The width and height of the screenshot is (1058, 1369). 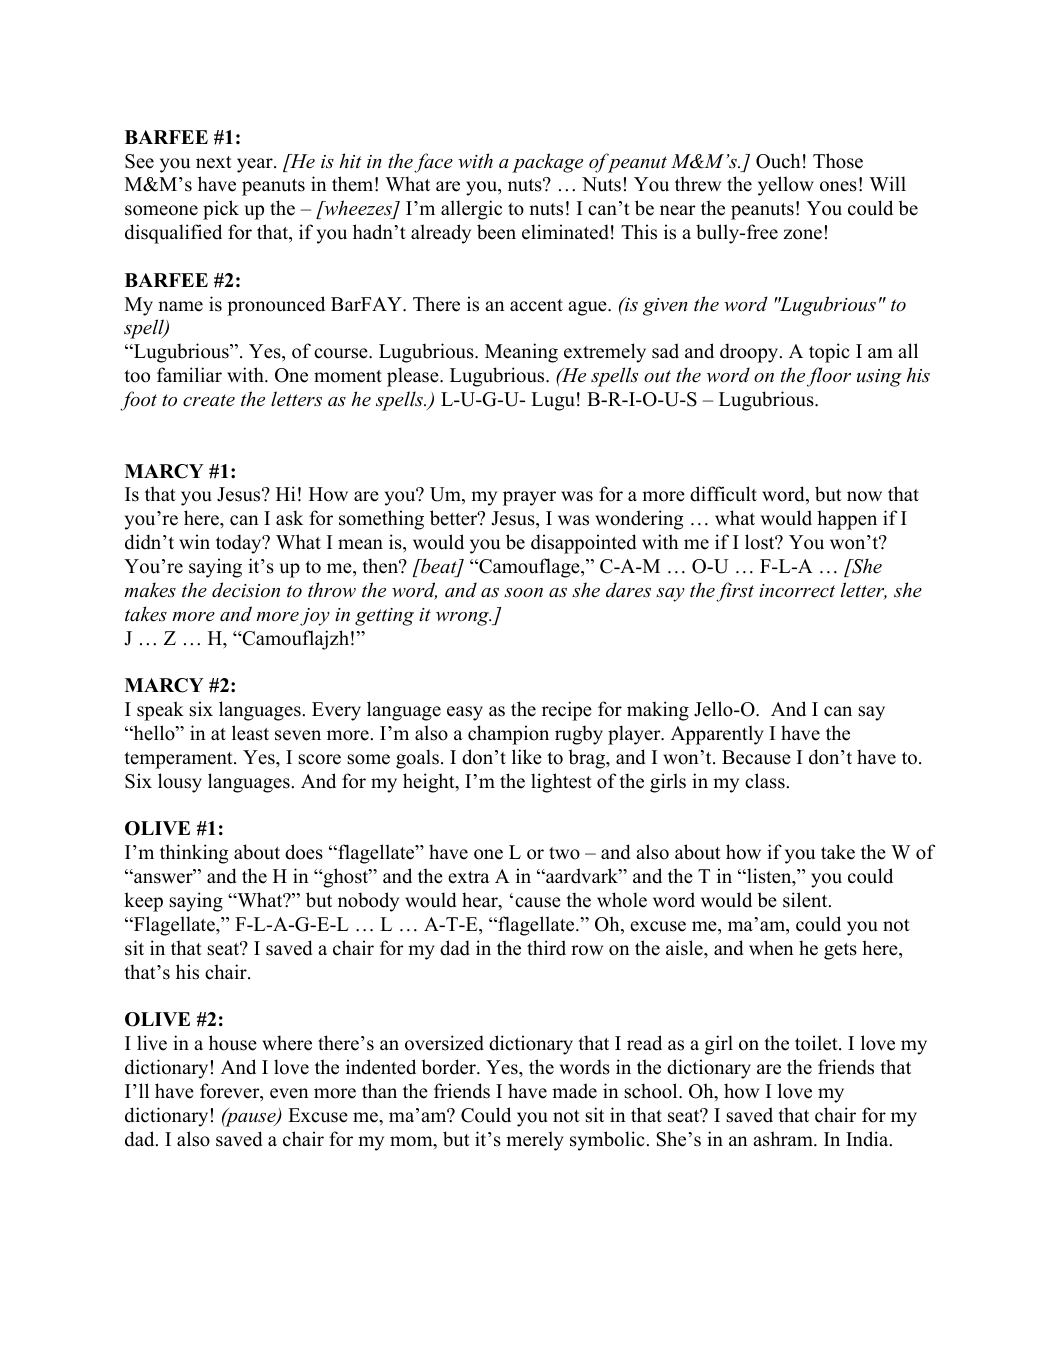 I want to click on allergic, so click(x=471, y=210).
